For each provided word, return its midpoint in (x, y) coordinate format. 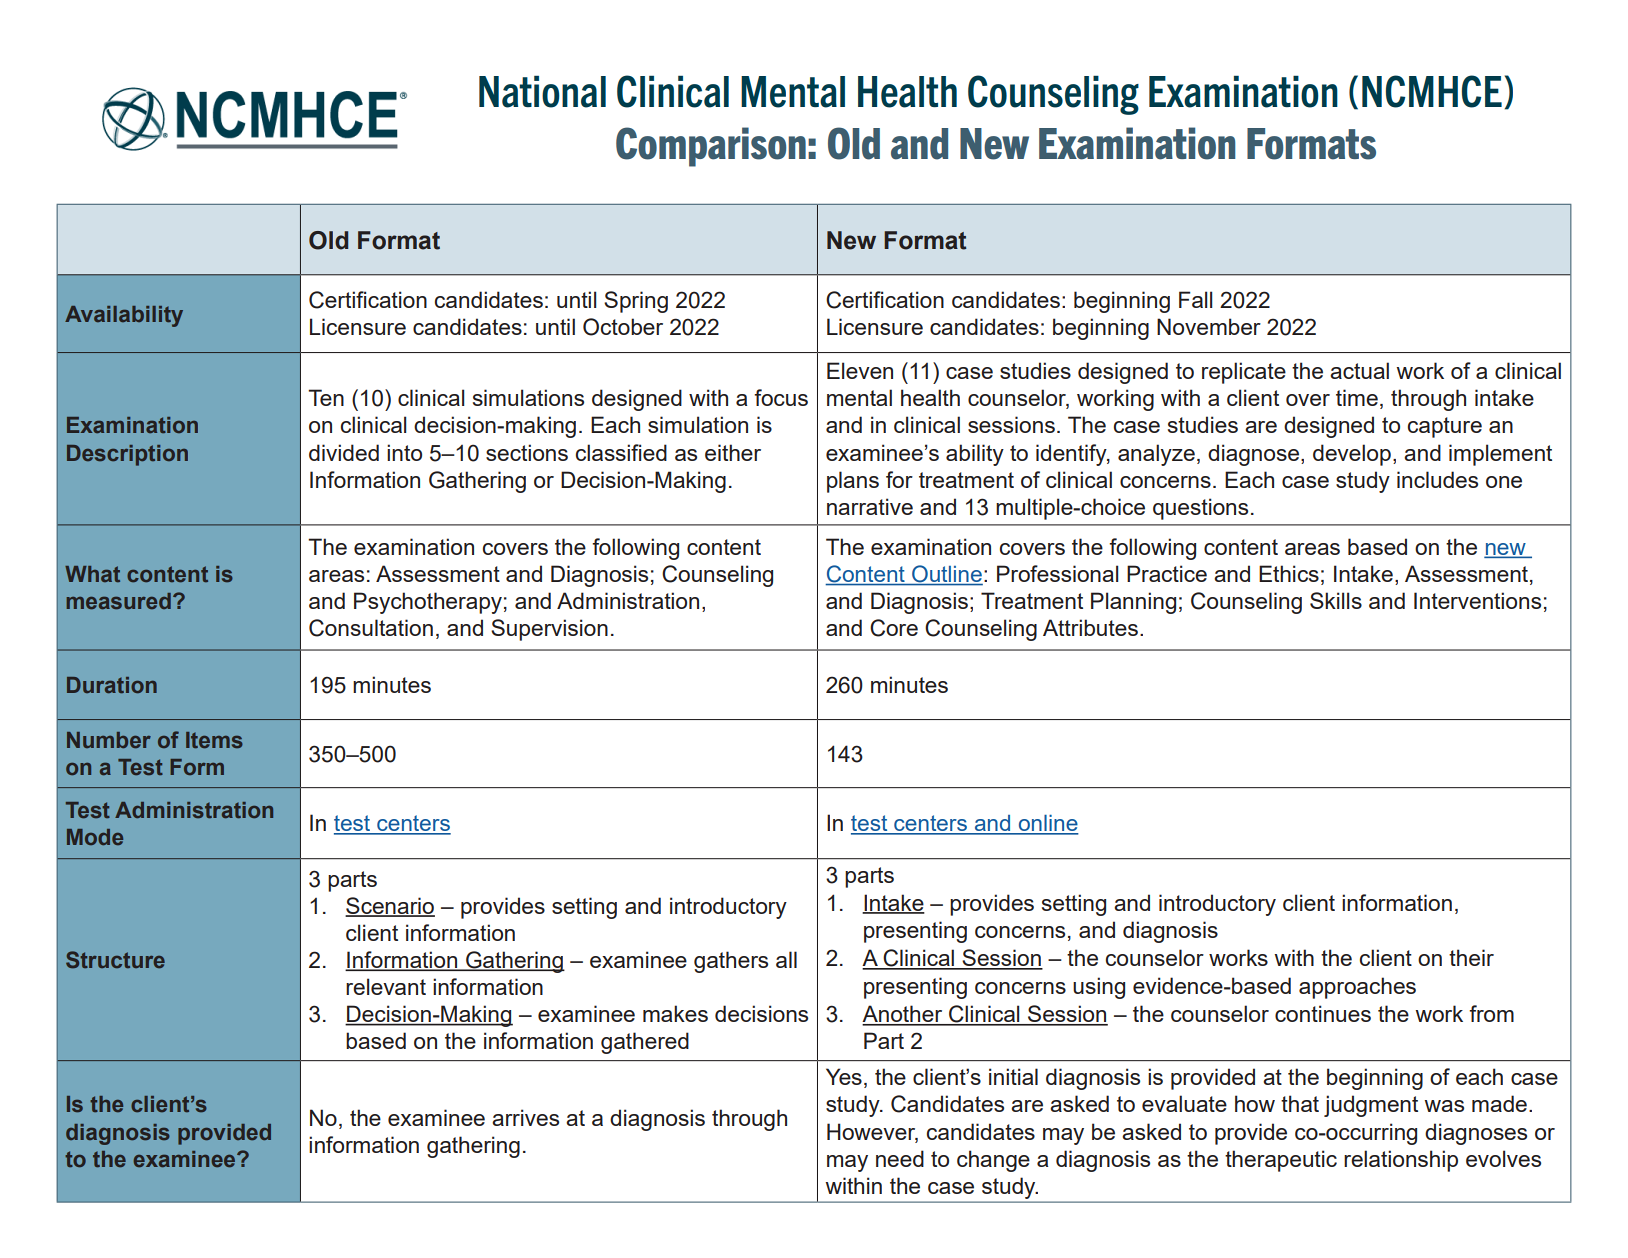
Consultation (371, 628)
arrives (525, 1117)
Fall (1195, 299)
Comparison (711, 147)
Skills (1336, 600)
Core (894, 628)
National (542, 91)
